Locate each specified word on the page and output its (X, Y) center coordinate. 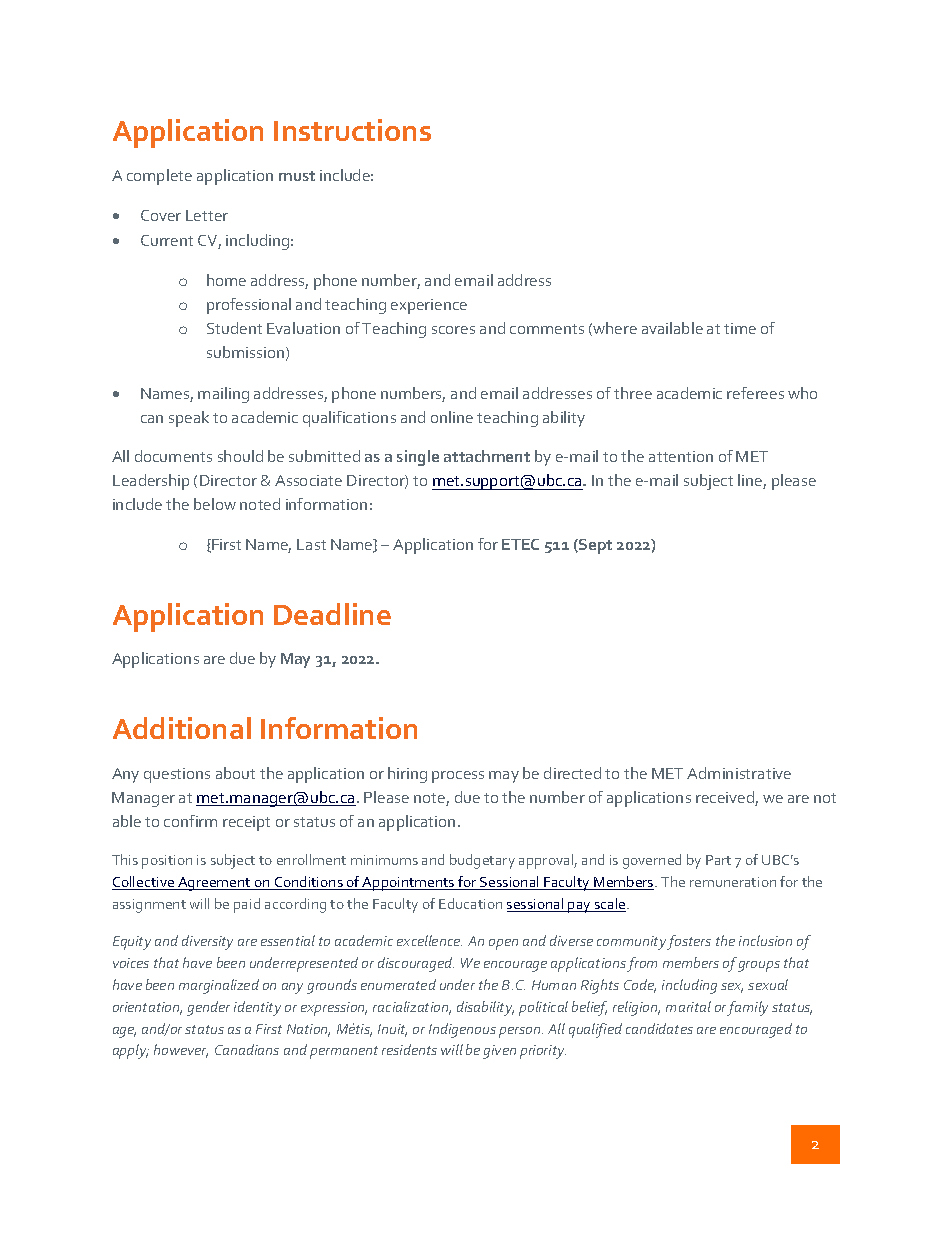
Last (311, 544)
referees (755, 393)
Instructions (352, 130)
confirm (190, 821)
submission (245, 352)
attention (681, 456)
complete (159, 177)
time (740, 328)
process (458, 777)
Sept (594, 546)
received (726, 798)
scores (453, 330)
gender (208, 1008)
